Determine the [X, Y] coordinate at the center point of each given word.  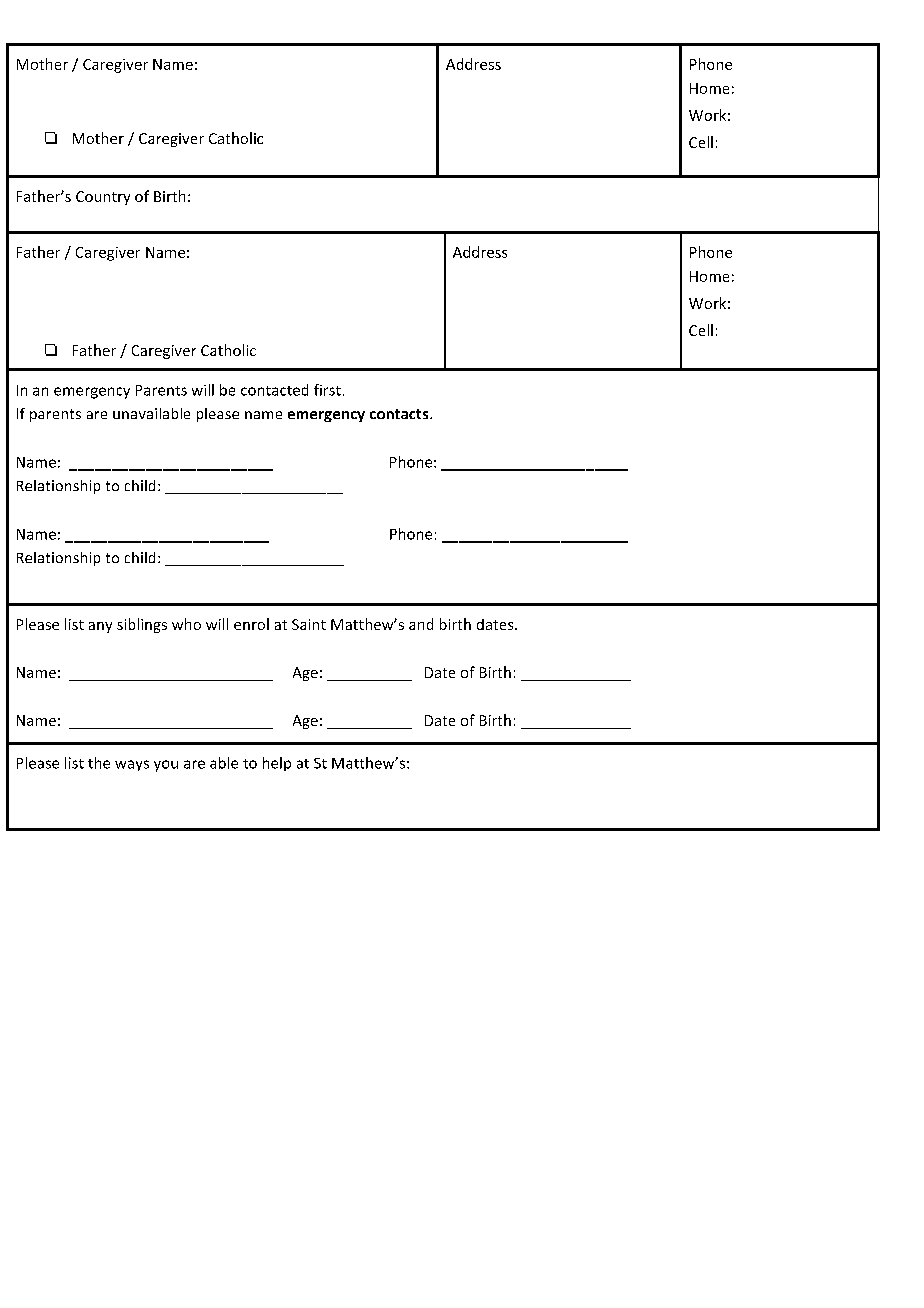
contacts [400, 414]
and [421, 624]
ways [132, 765]
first [327, 390]
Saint [309, 624]
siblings [142, 625]
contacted [274, 390]
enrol [251, 624]
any [100, 627]
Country [103, 198]
